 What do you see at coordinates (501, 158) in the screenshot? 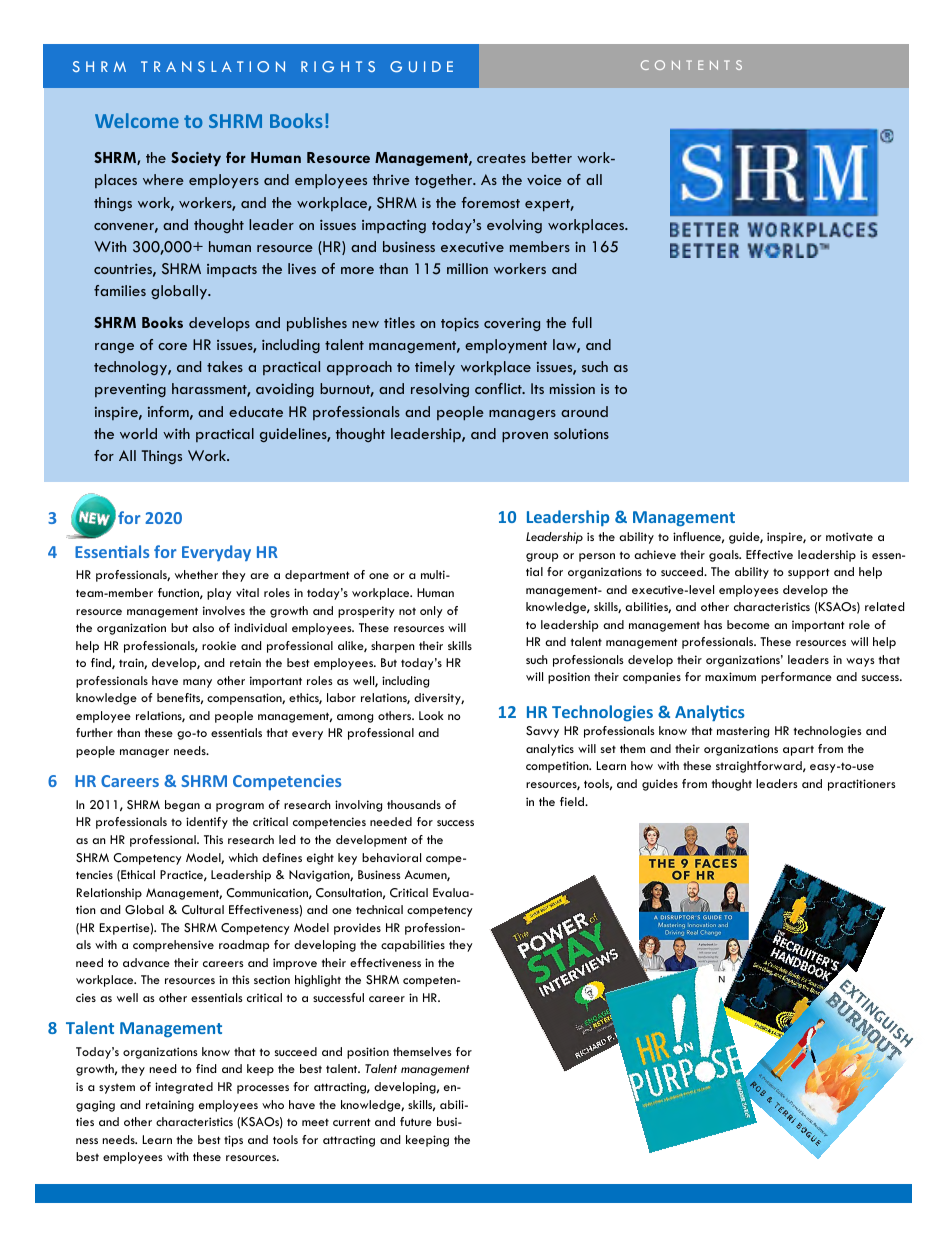
I see `creates` at bounding box center [501, 158].
